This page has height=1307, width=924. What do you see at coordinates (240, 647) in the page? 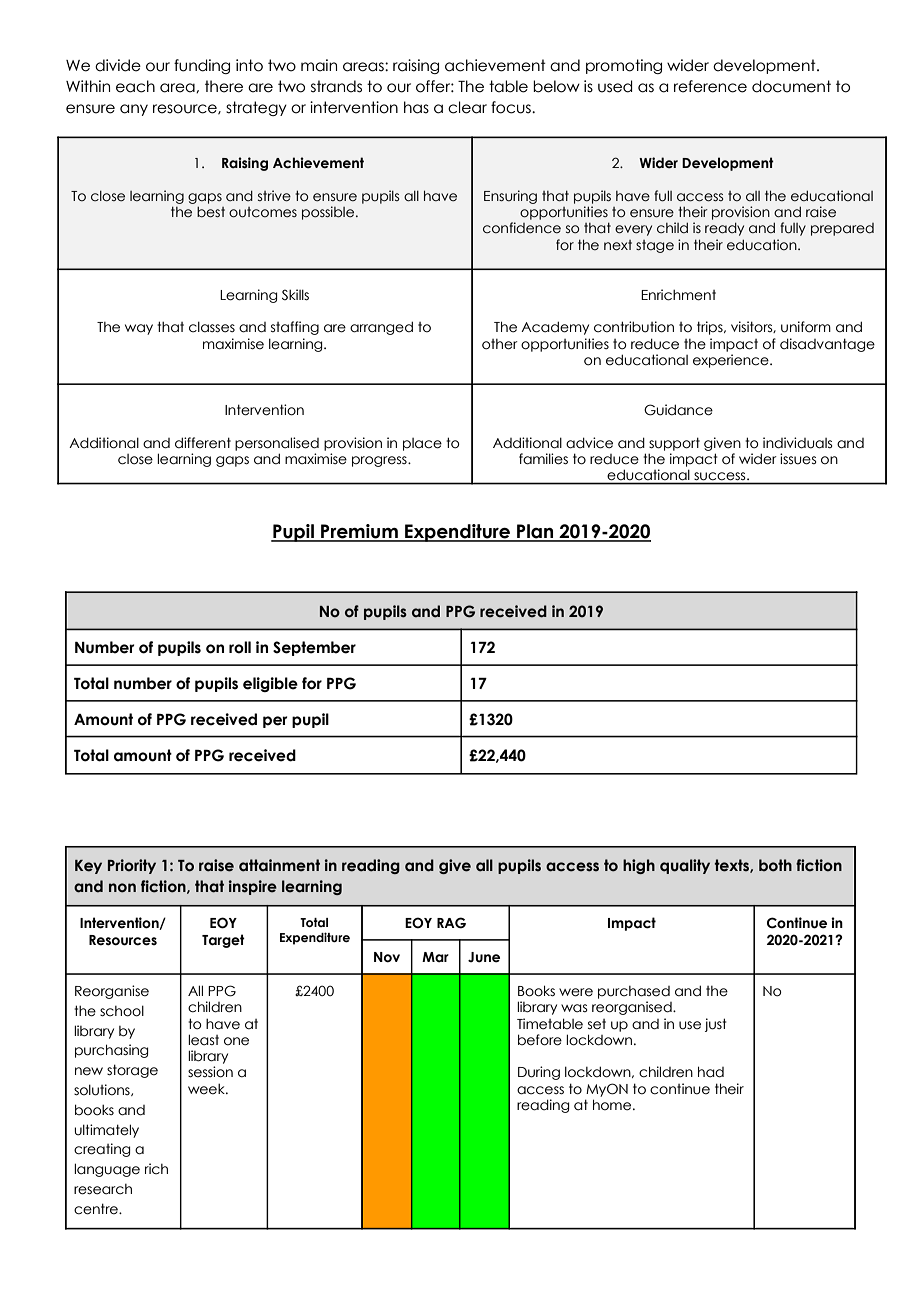
I see `roll` at bounding box center [240, 647].
